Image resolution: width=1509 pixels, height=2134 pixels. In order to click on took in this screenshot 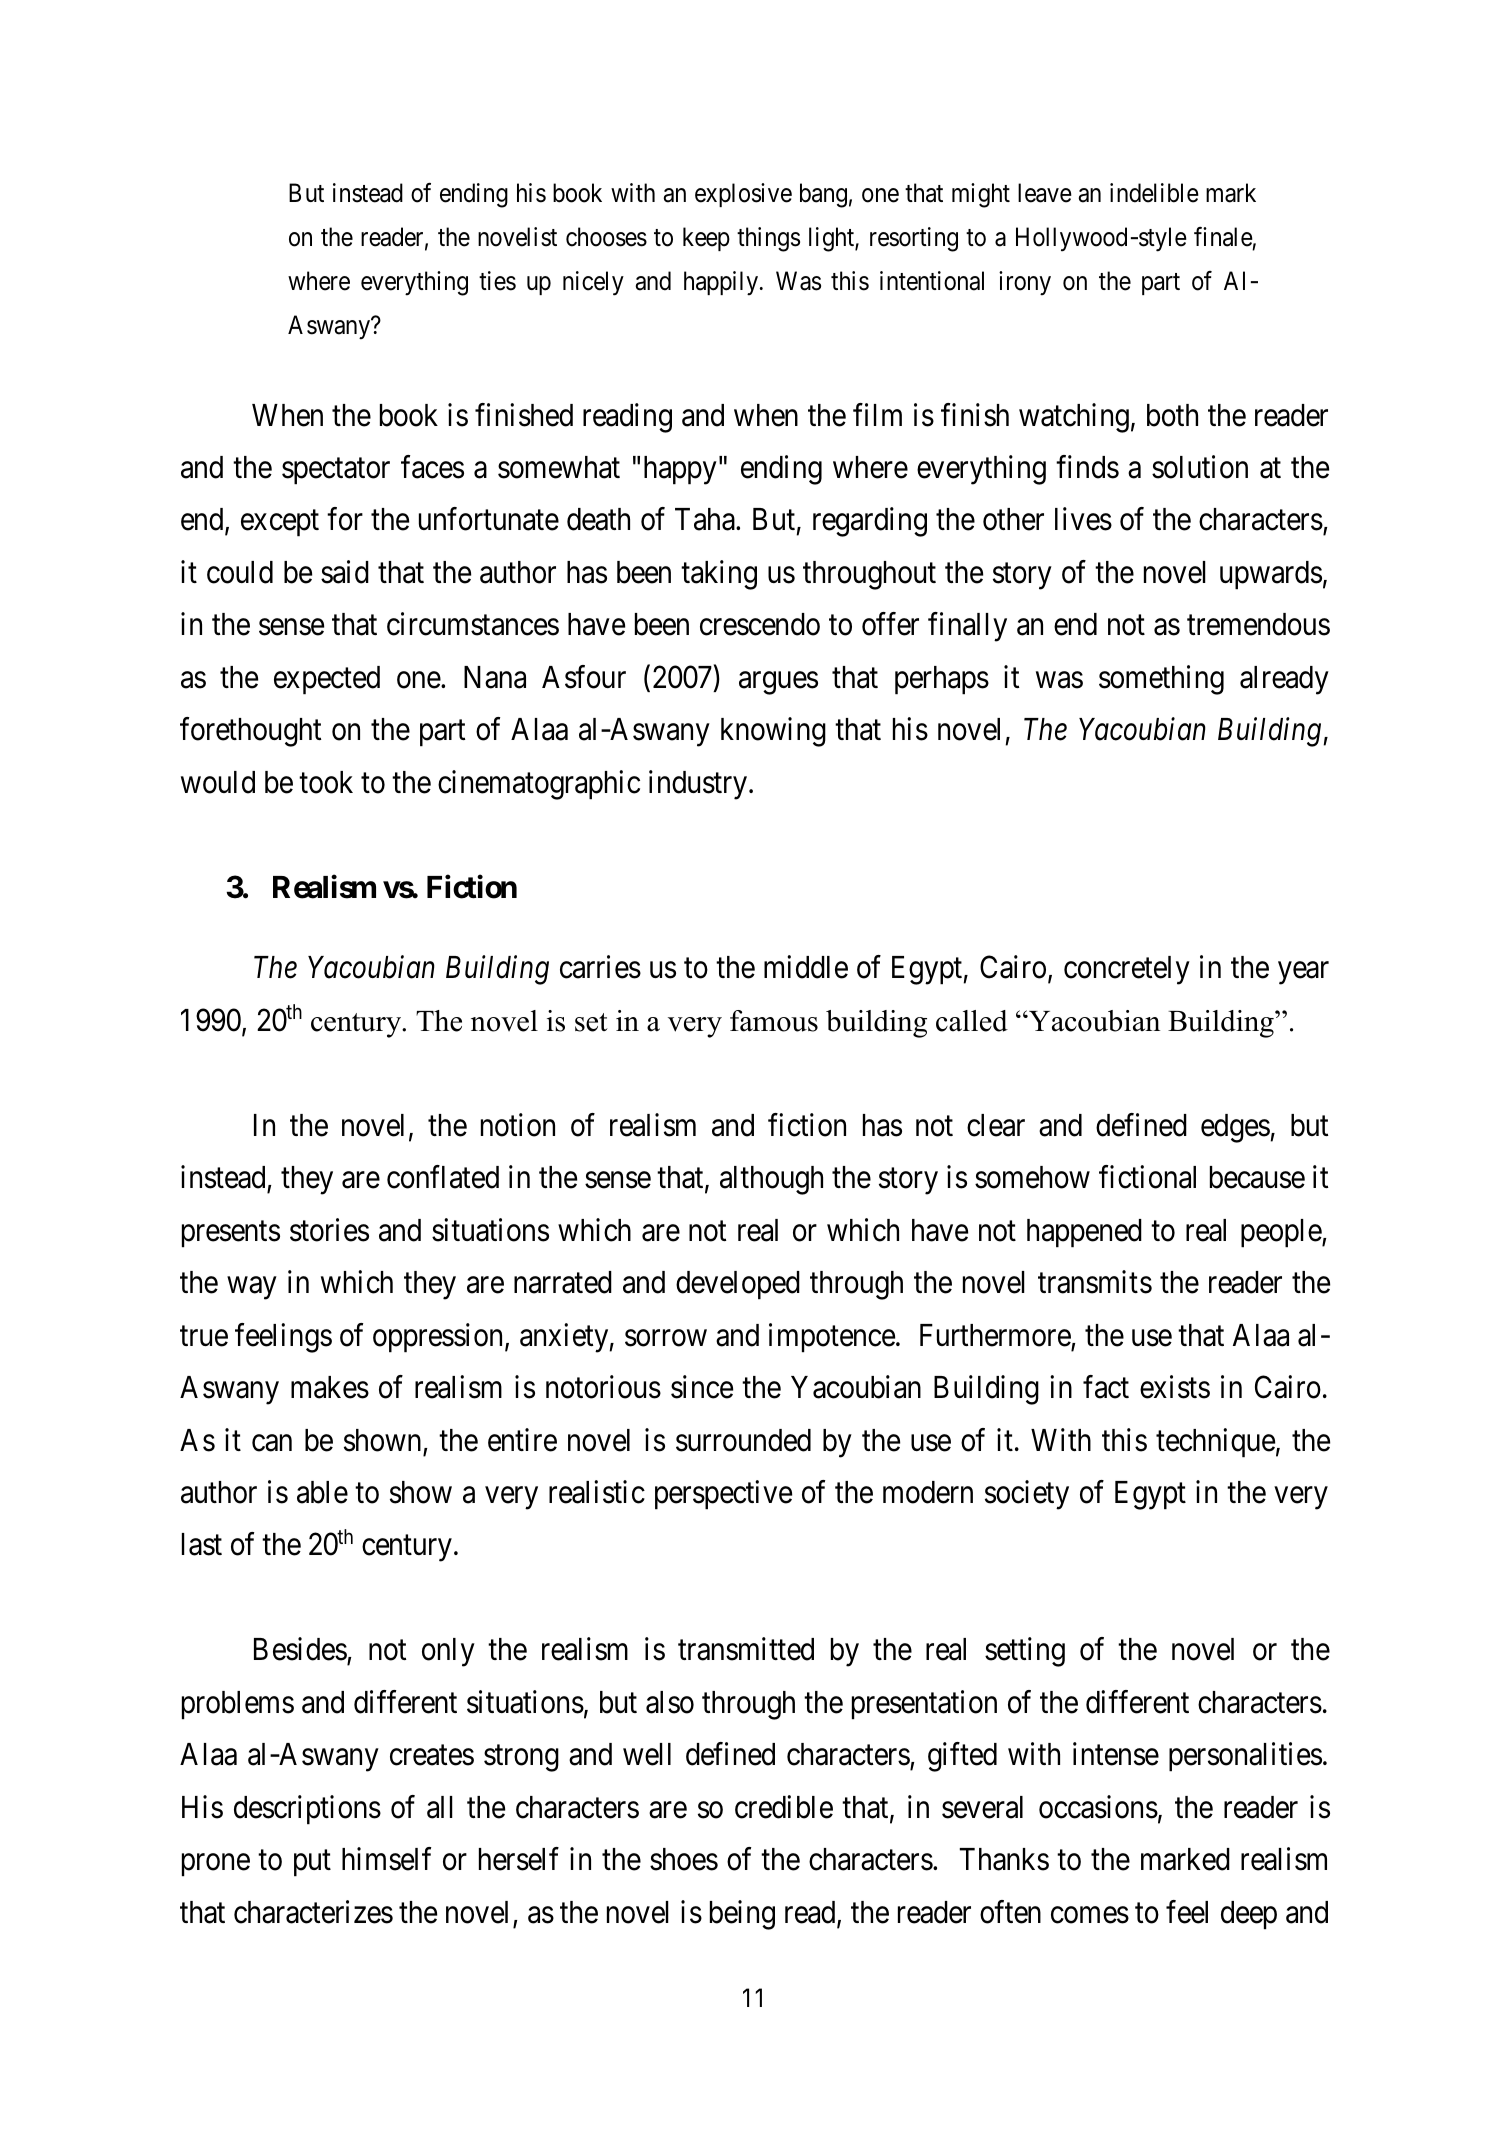, I will do `click(326, 782)`.
